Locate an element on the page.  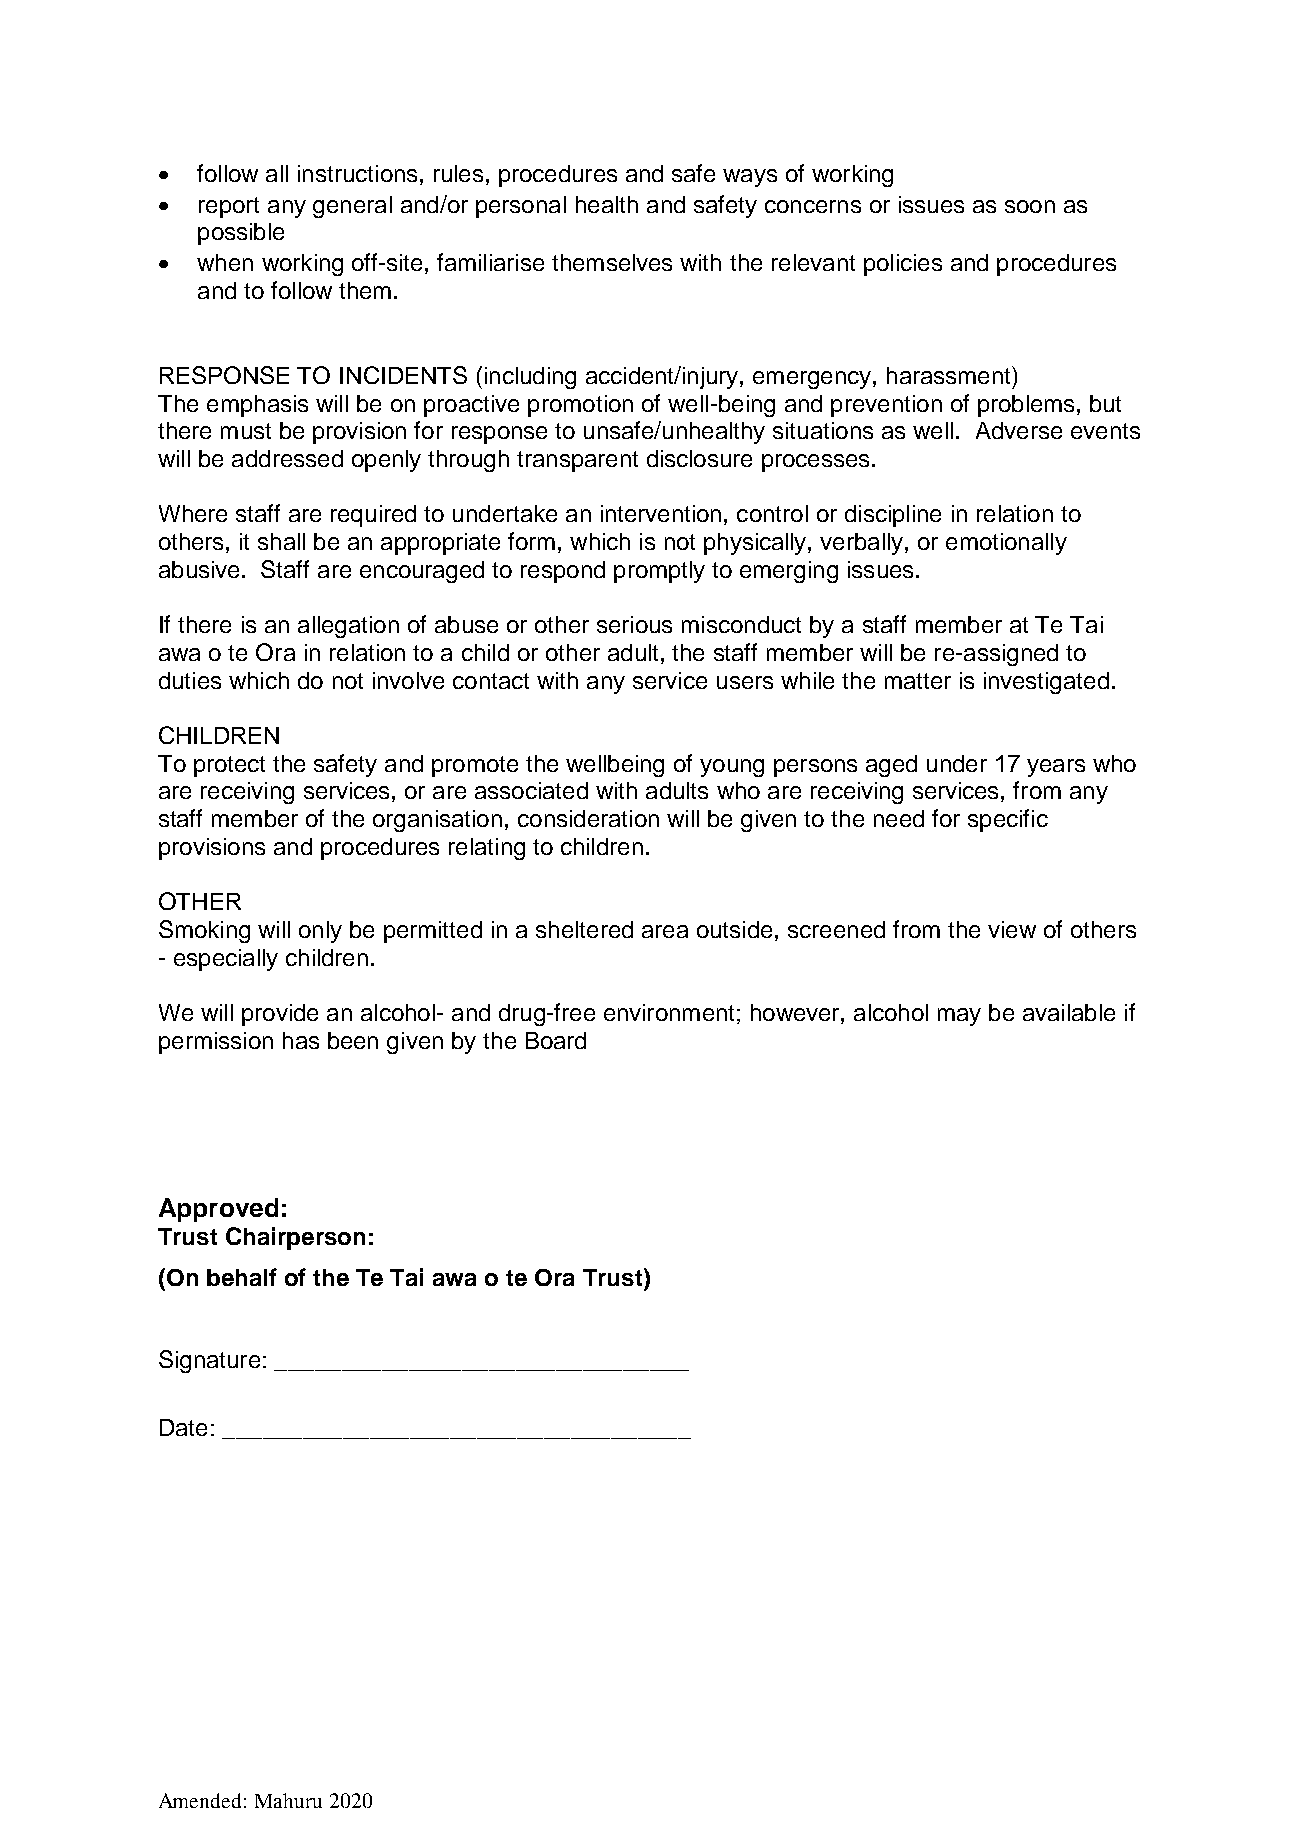
Date is located at coordinates (183, 1427).
